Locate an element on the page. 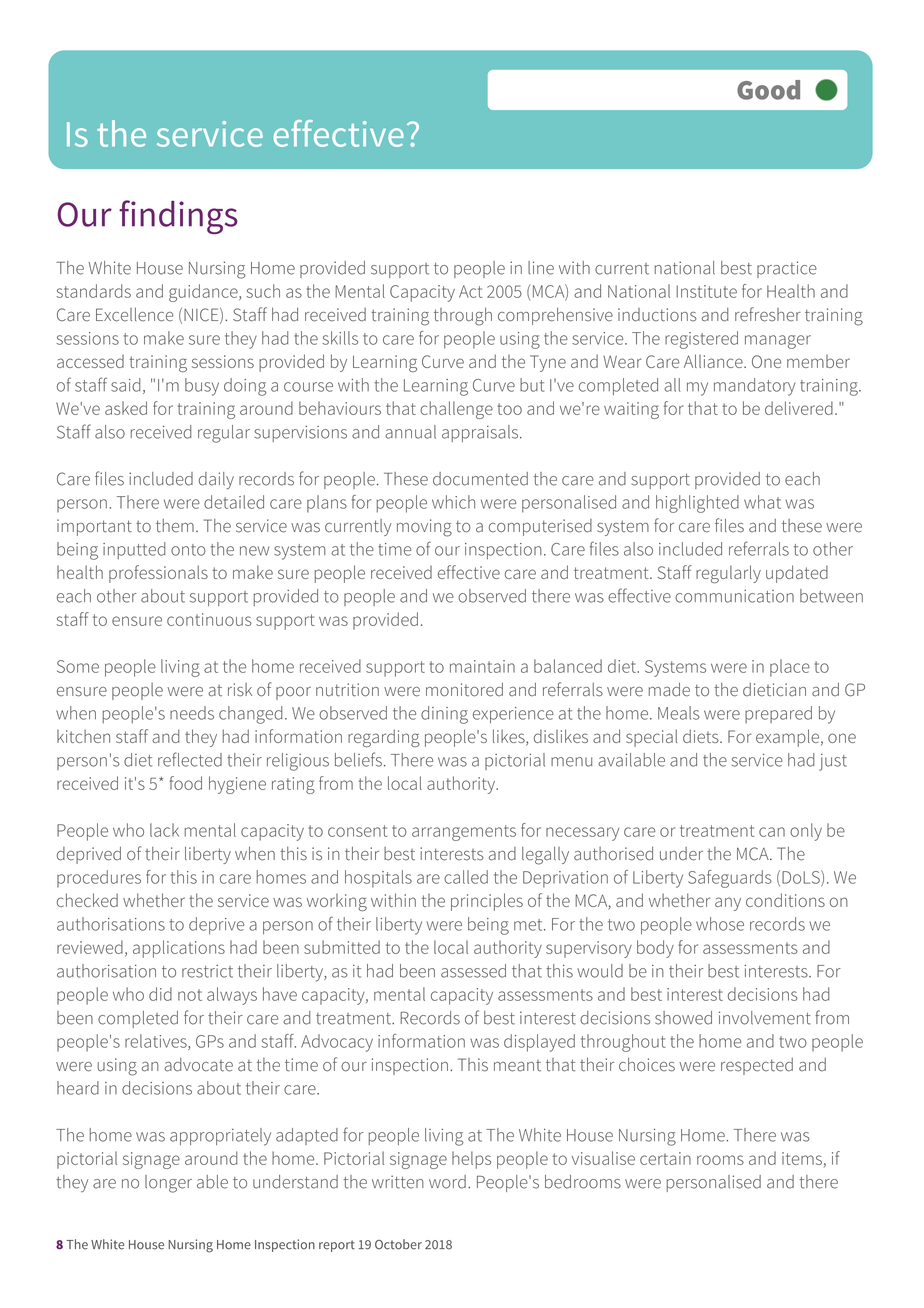 This document has height=1308, width=924. challenge is located at coordinates (456, 410).
